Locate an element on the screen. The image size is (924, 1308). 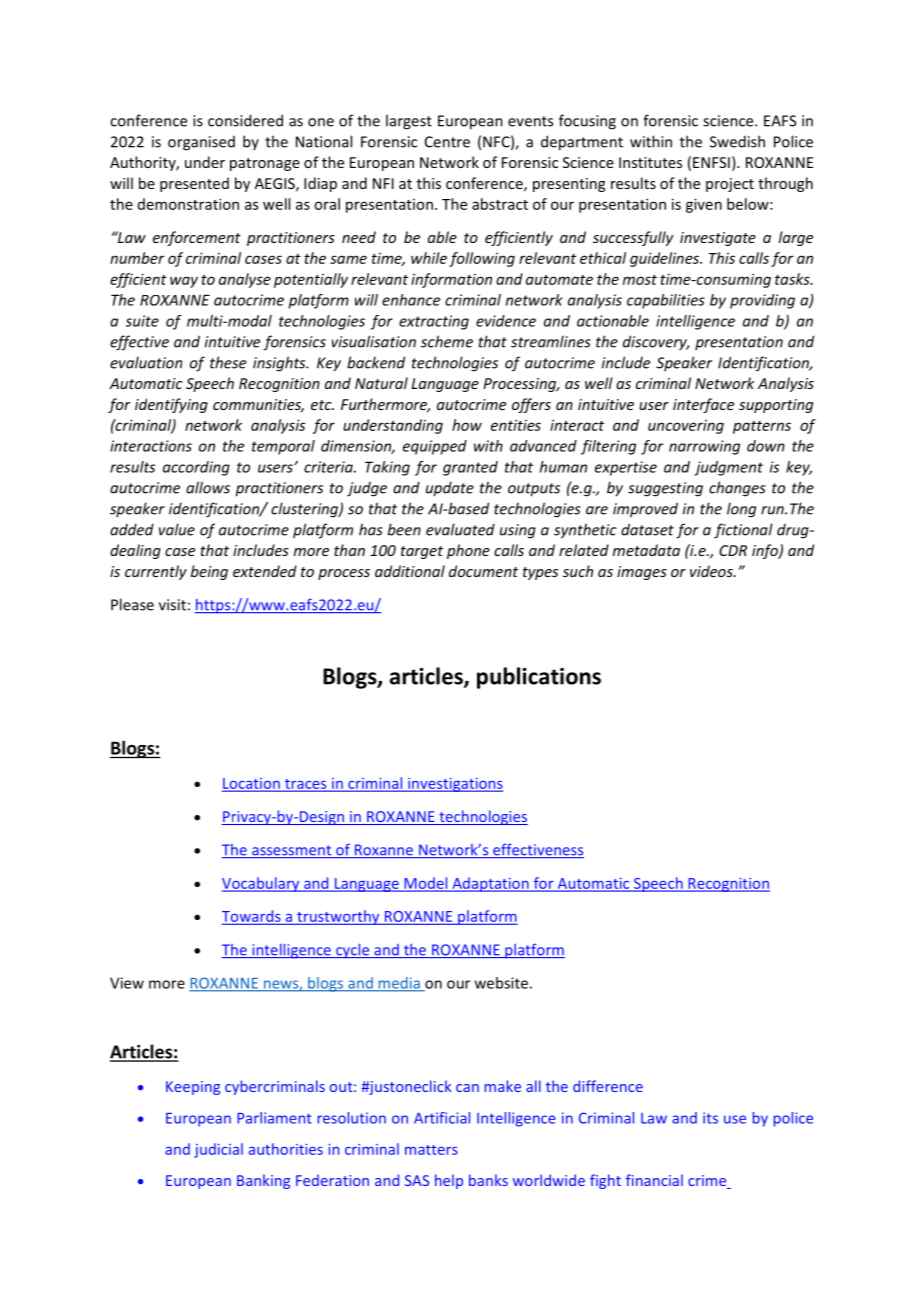
how is located at coordinates (467, 425).
